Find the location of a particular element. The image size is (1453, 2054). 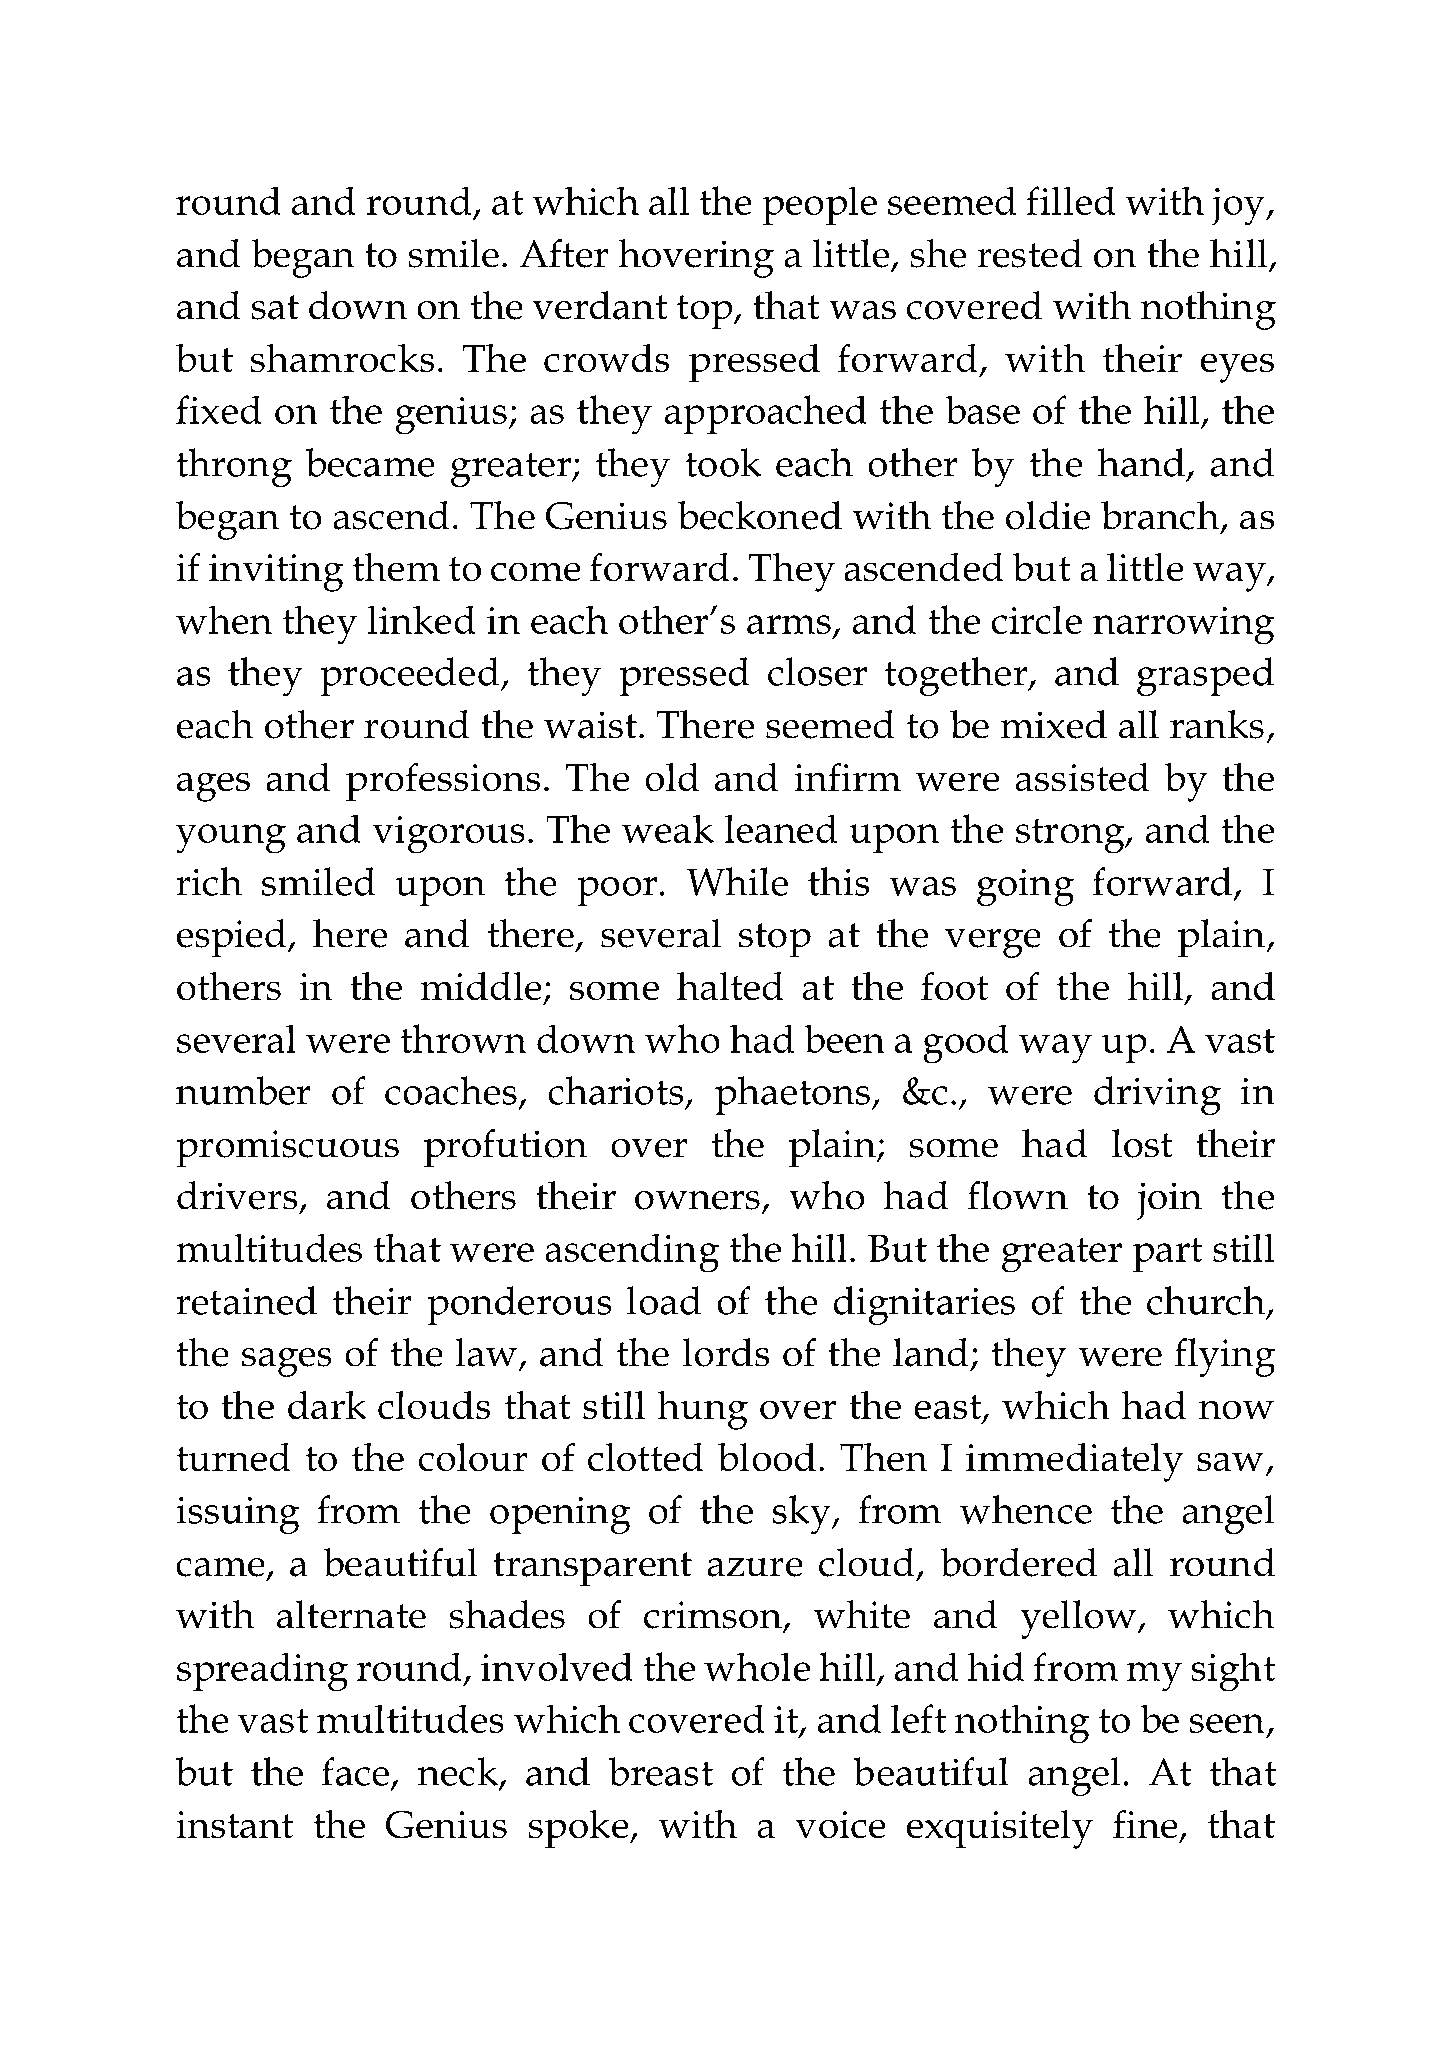

While is located at coordinates (737, 881).
